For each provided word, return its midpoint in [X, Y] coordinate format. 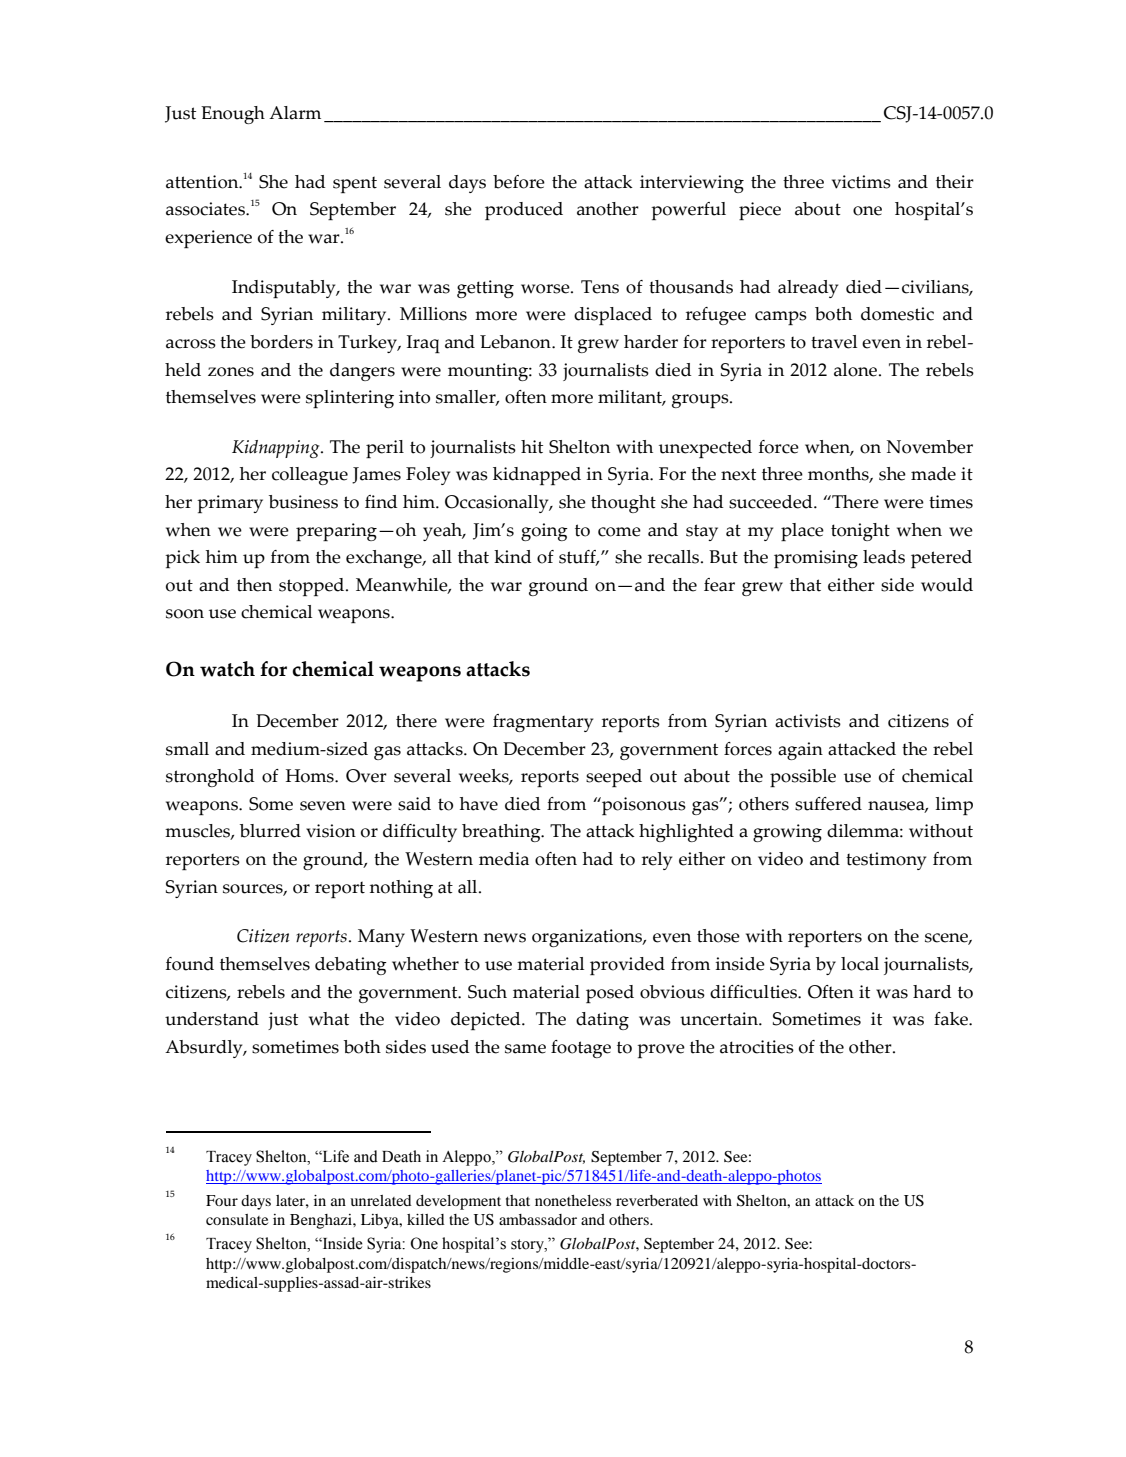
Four [222, 1200]
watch [227, 669]
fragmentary [543, 723]
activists [808, 721]
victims [861, 182]
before [519, 182]
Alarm [295, 113]
